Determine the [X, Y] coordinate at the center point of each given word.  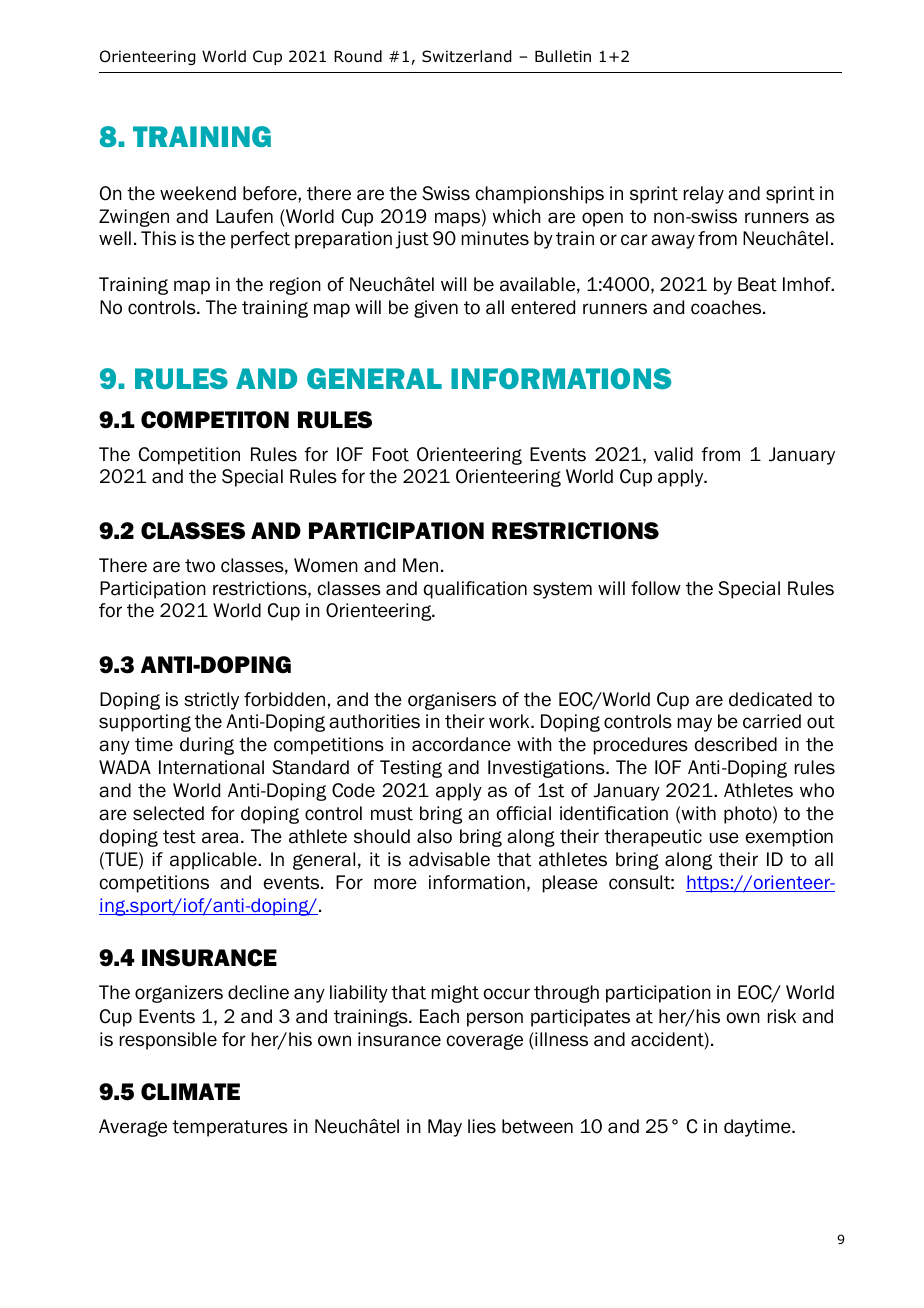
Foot [391, 454]
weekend [198, 193]
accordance [461, 744]
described [736, 744]
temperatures [230, 1128]
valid [673, 454]
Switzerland [467, 56]
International [211, 767]
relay [704, 195]
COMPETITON [215, 420]
